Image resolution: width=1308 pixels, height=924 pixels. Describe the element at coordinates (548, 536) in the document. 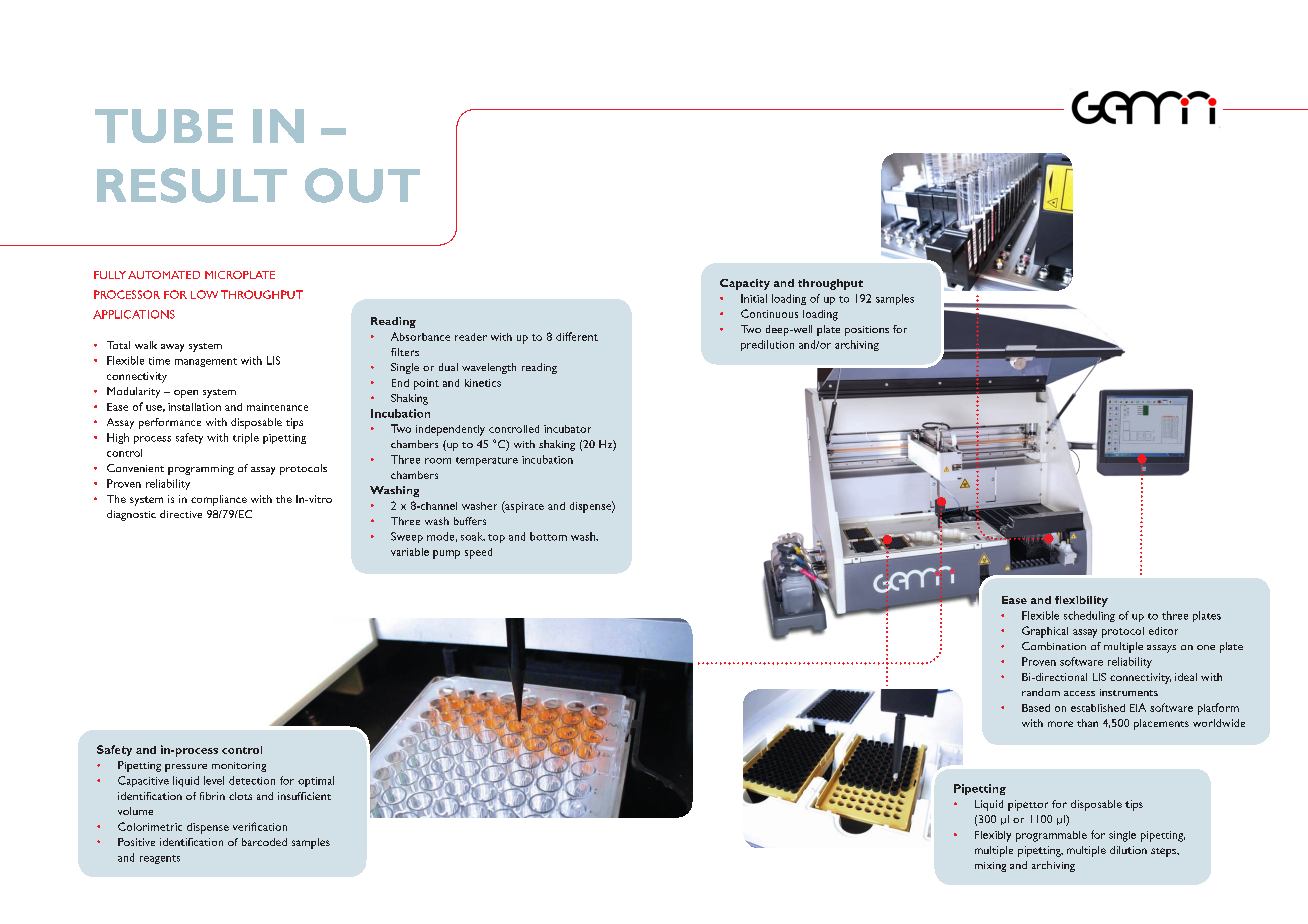

I see `bottom` at that location.
